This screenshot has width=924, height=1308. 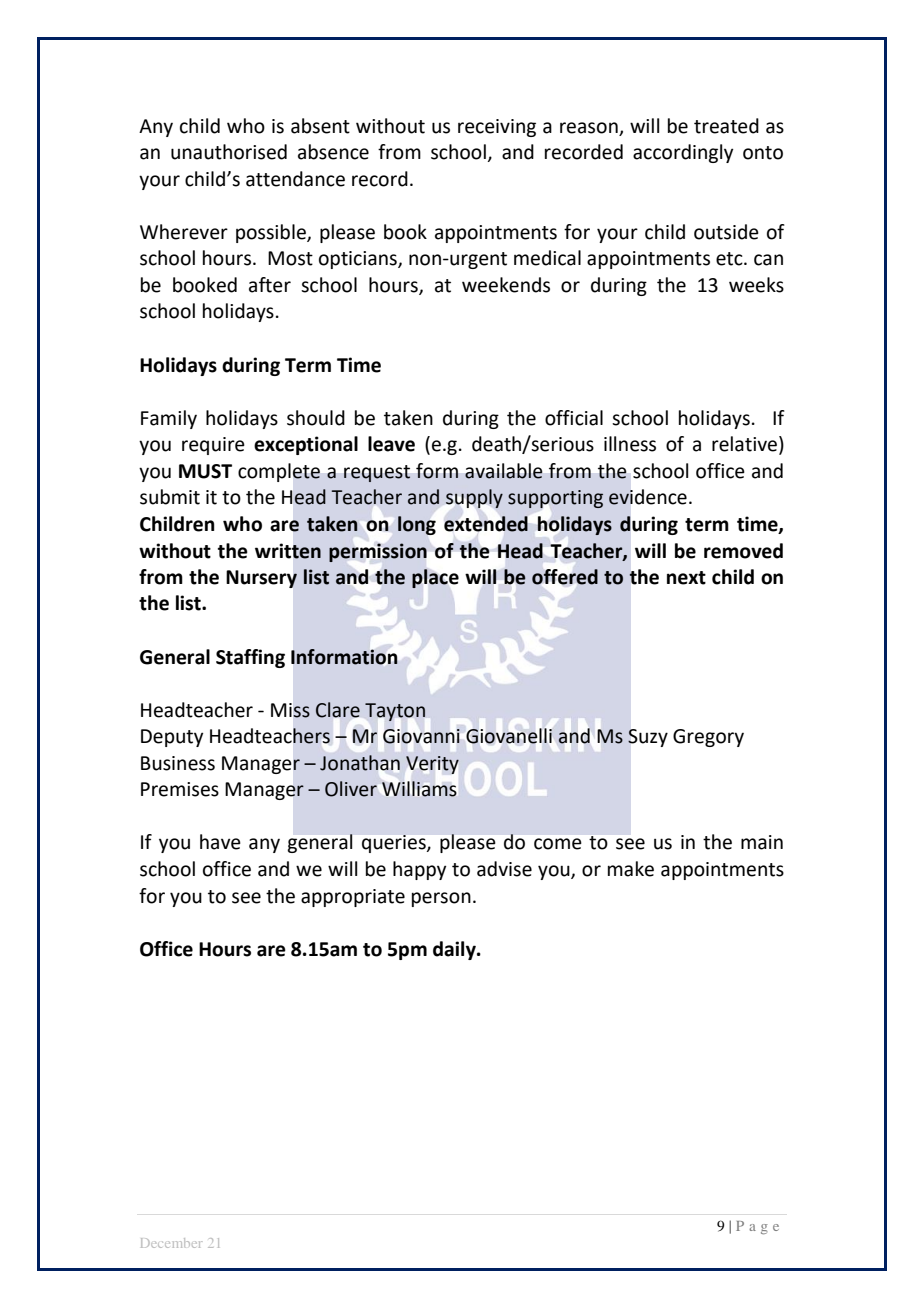 What do you see at coordinates (171, 1243) in the screenshot?
I see `December` at bounding box center [171, 1243].
